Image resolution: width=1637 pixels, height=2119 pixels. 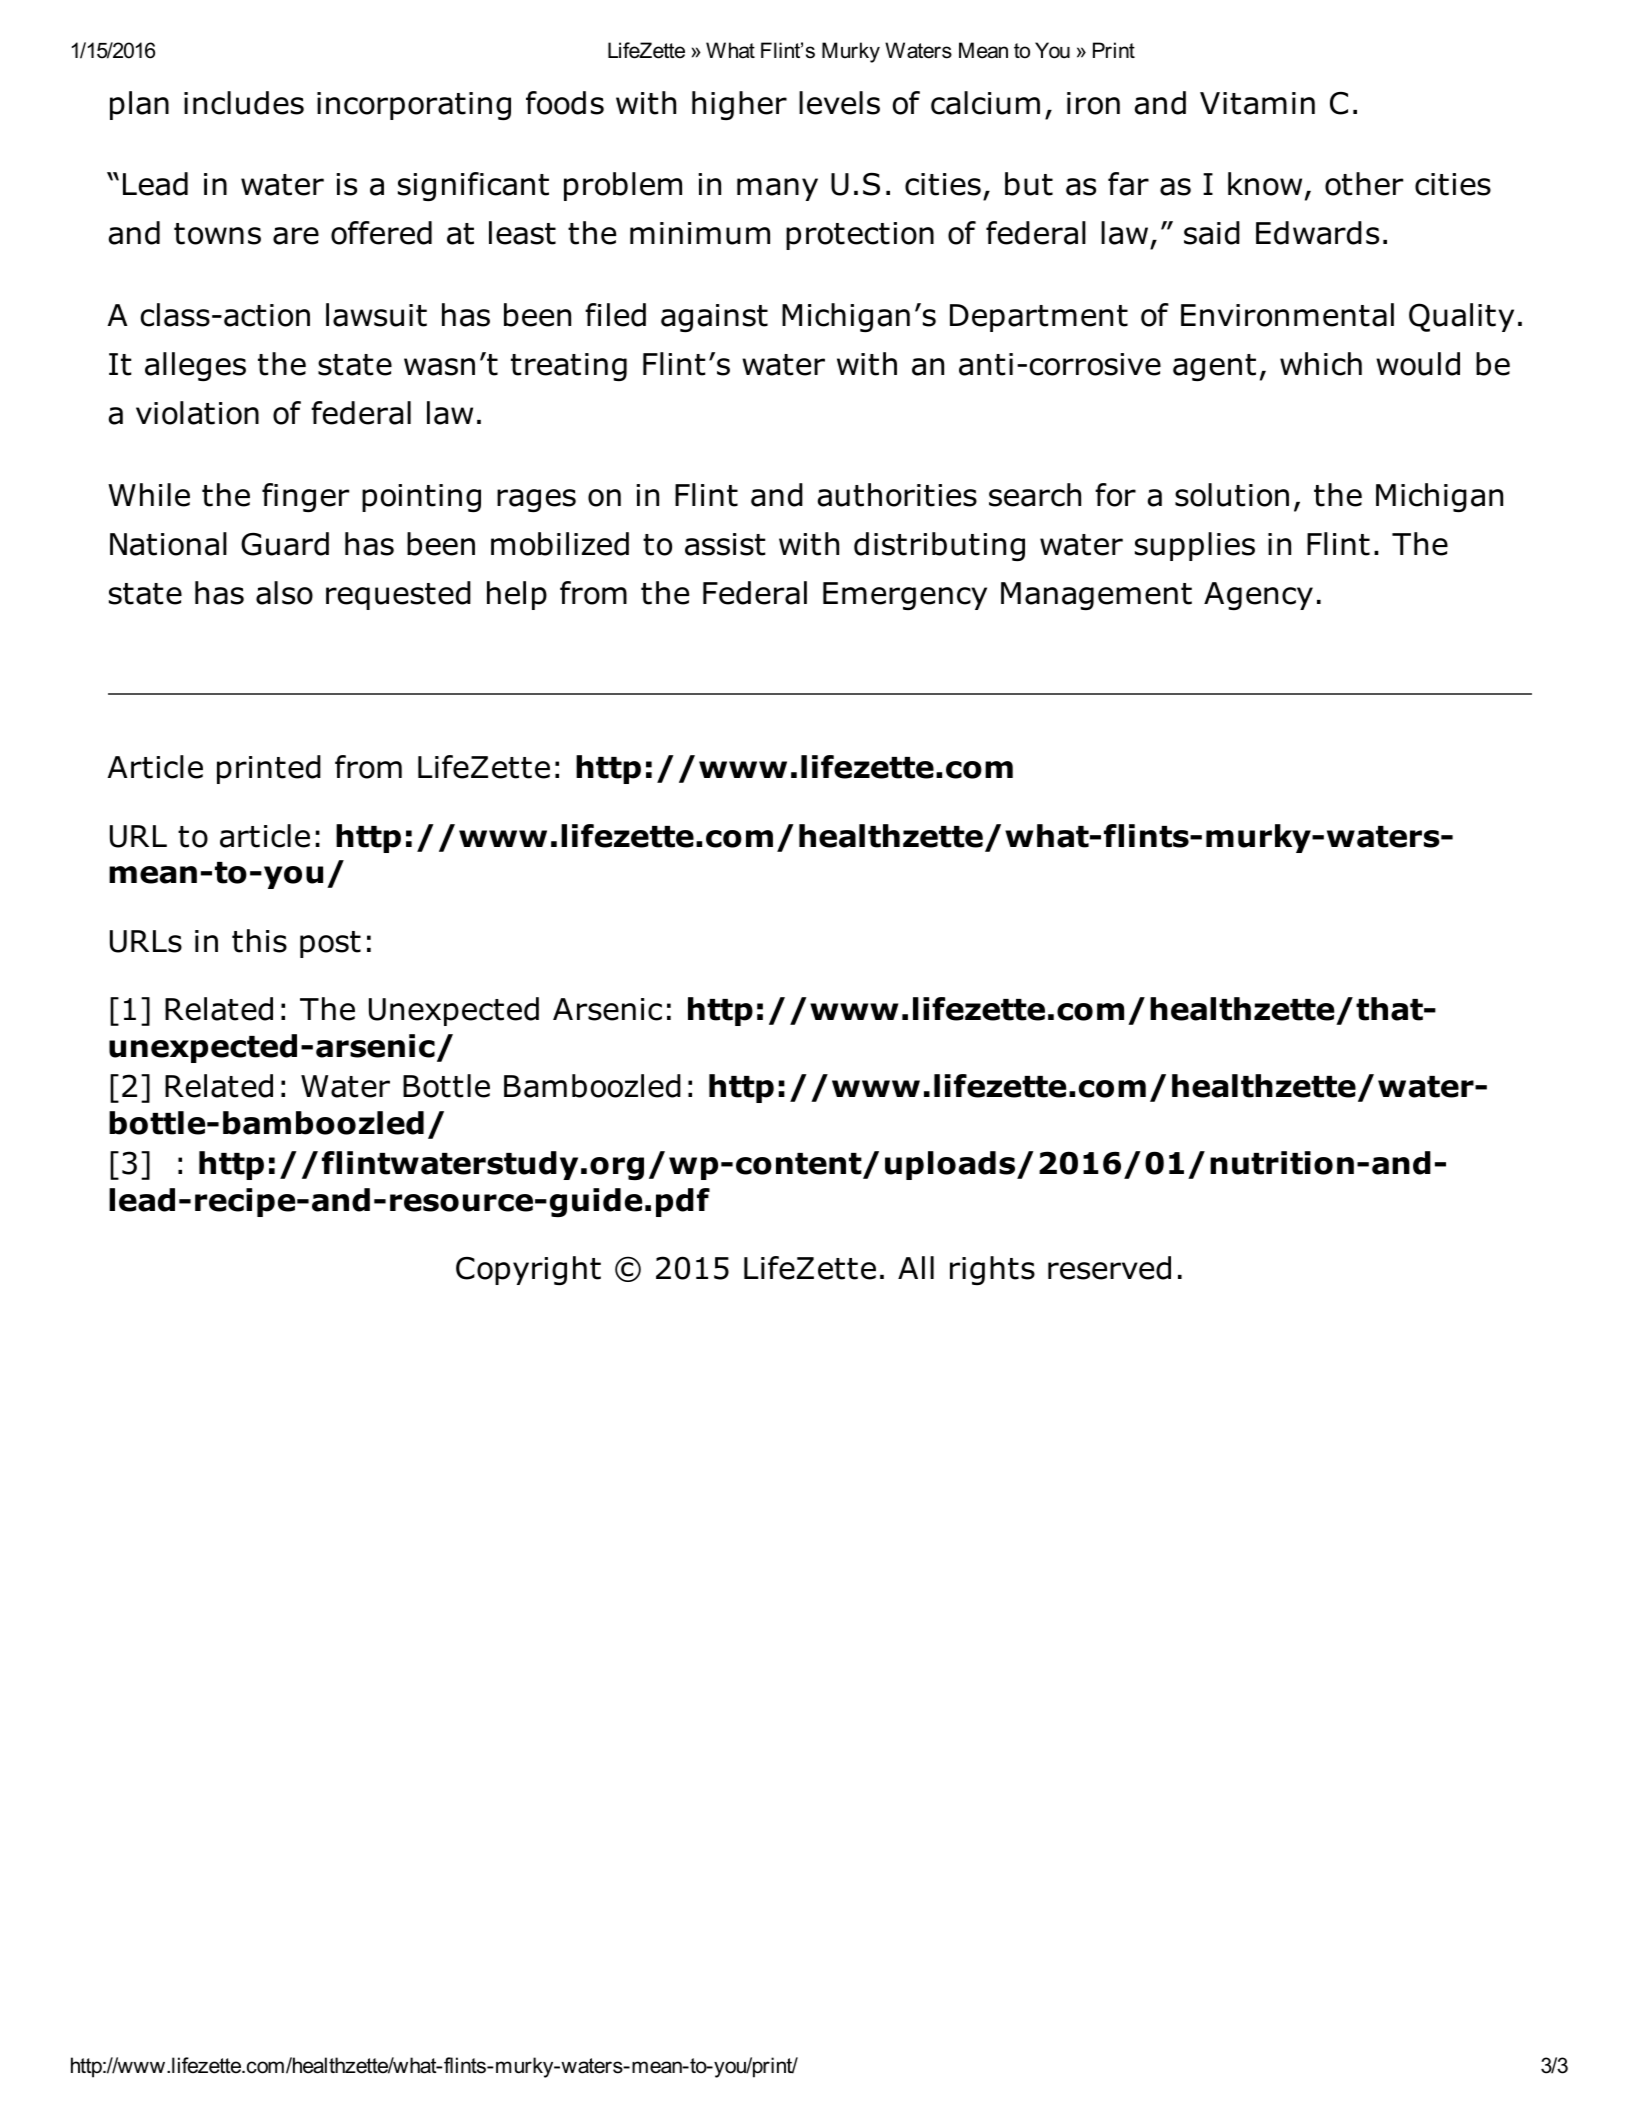 What do you see at coordinates (1257, 103) in the screenshot?
I see `Vitamin` at bounding box center [1257, 103].
